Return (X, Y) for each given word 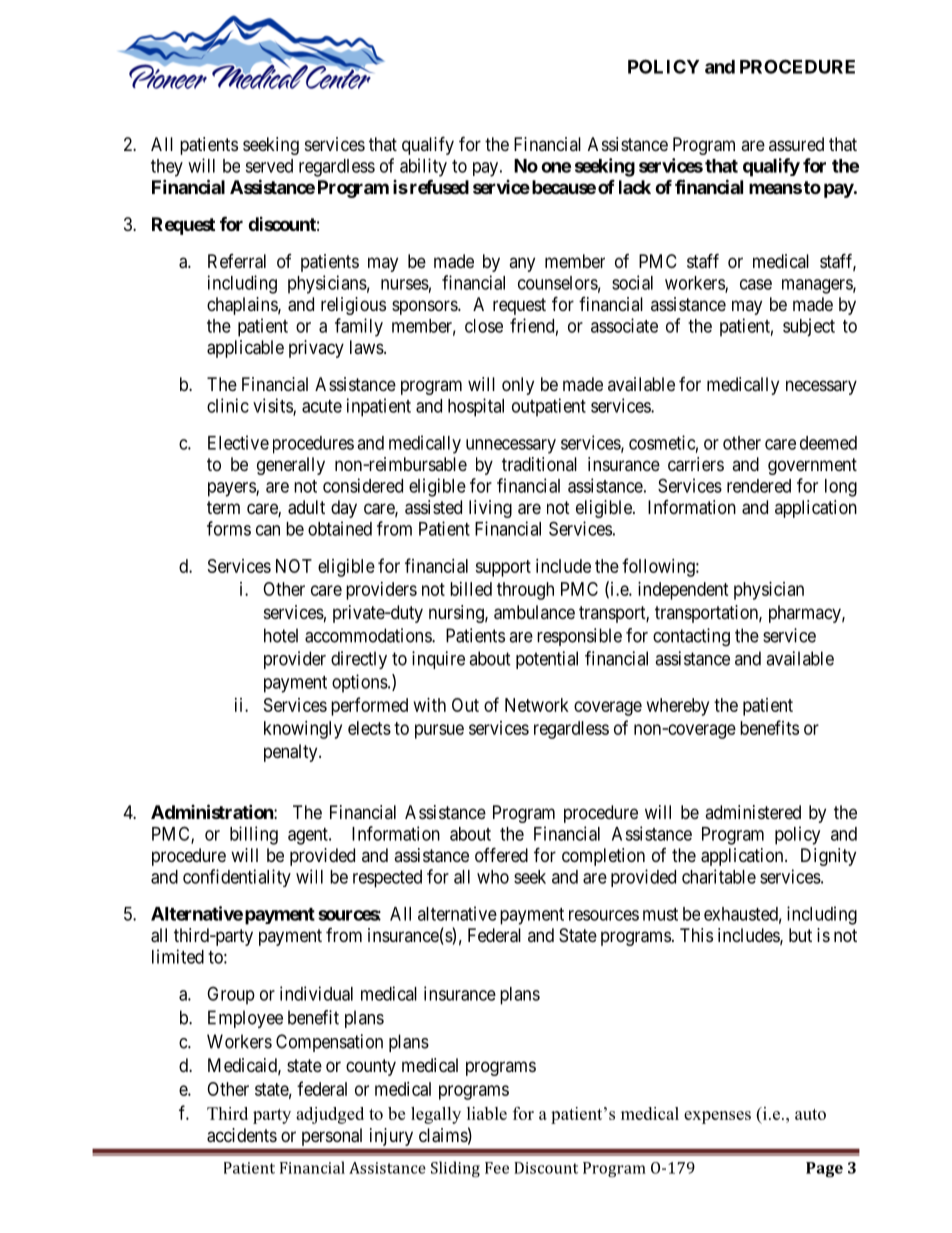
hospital (476, 407)
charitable (719, 876)
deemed (828, 443)
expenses (717, 1117)
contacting (691, 637)
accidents (242, 1135)
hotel (281, 635)
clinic (228, 405)
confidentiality (237, 878)
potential (547, 660)
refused (438, 187)
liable (487, 1113)
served (269, 166)
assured (796, 144)
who (493, 877)
